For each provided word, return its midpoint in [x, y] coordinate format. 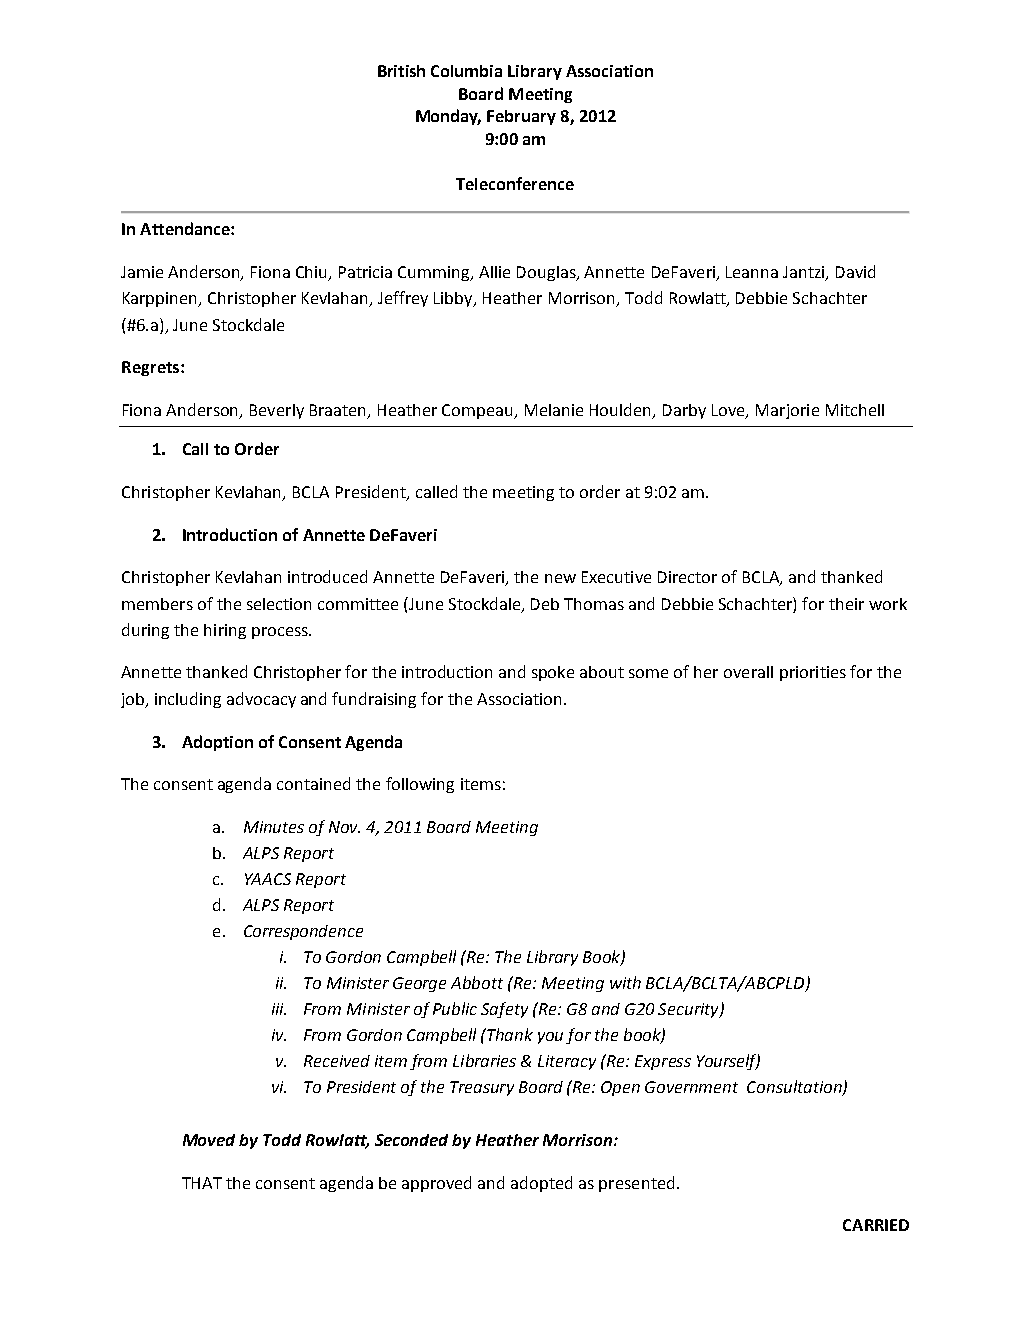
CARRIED [876, 1225]
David [855, 271]
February [521, 117]
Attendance [186, 228]
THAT [202, 1183]
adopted [541, 1184]
